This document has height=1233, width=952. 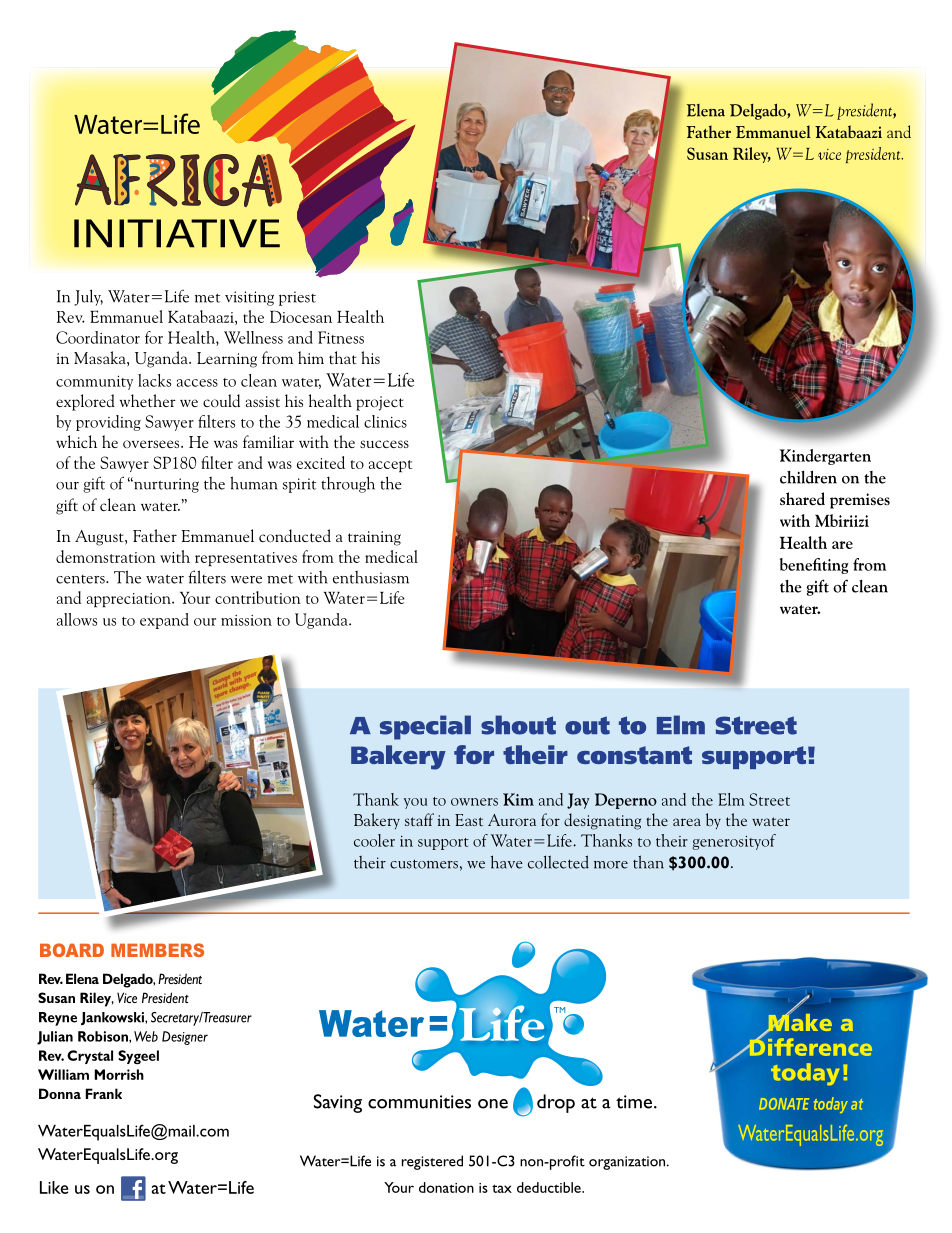 What do you see at coordinates (164, 621) in the document?
I see `expand` at bounding box center [164, 621].
